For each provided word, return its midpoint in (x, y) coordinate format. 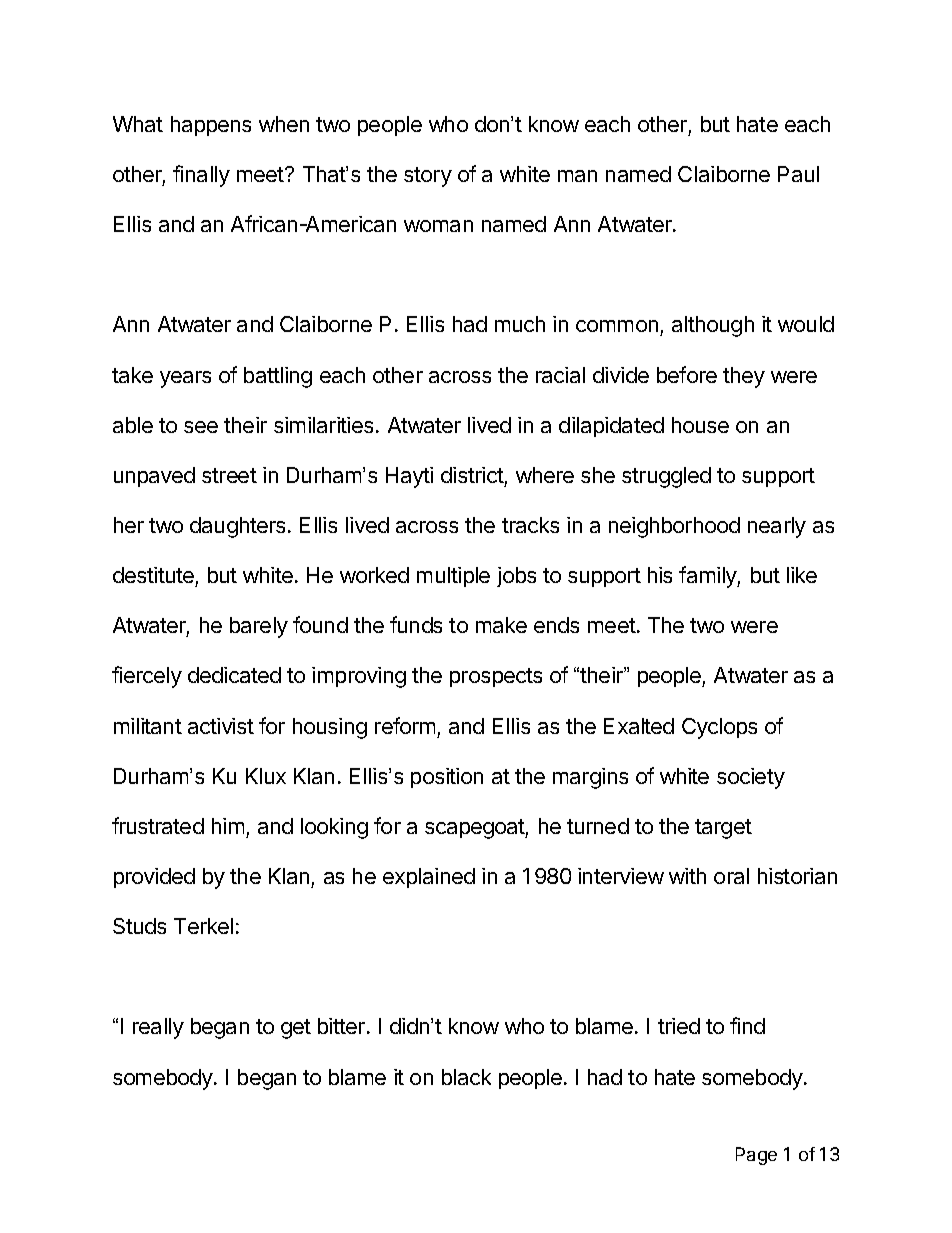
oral (731, 876)
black (466, 1077)
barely (259, 627)
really (158, 1028)
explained (429, 878)
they (744, 377)
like (802, 575)
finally (201, 176)
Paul (798, 174)
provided (154, 878)
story (428, 177)
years (185, 379)
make (501, 625)
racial (560, 375)
